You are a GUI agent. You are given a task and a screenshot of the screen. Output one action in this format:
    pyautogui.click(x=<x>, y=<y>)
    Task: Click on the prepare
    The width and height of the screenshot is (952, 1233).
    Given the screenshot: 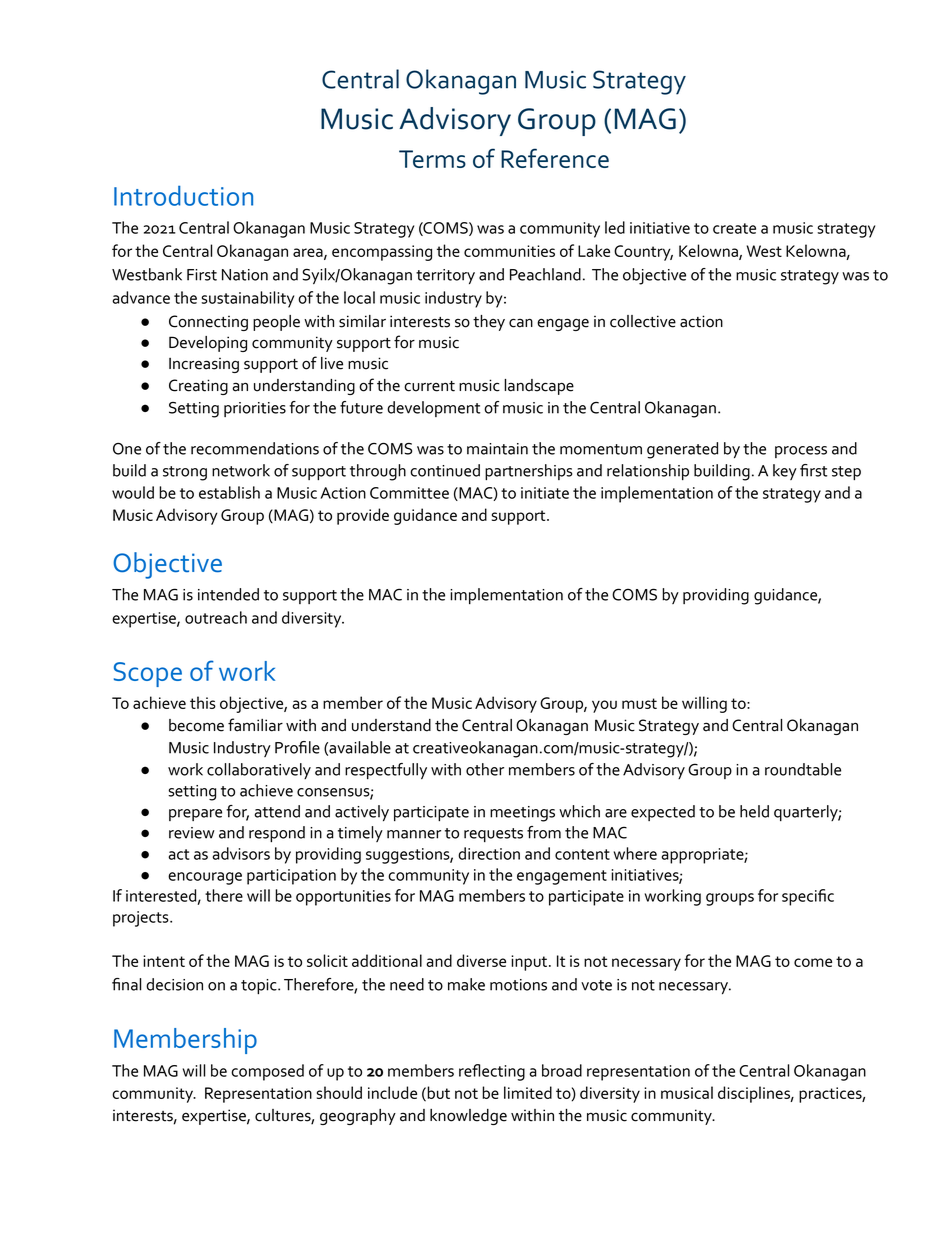 What is the action you would take?
    pyautogui.click(x=195, y=815)
